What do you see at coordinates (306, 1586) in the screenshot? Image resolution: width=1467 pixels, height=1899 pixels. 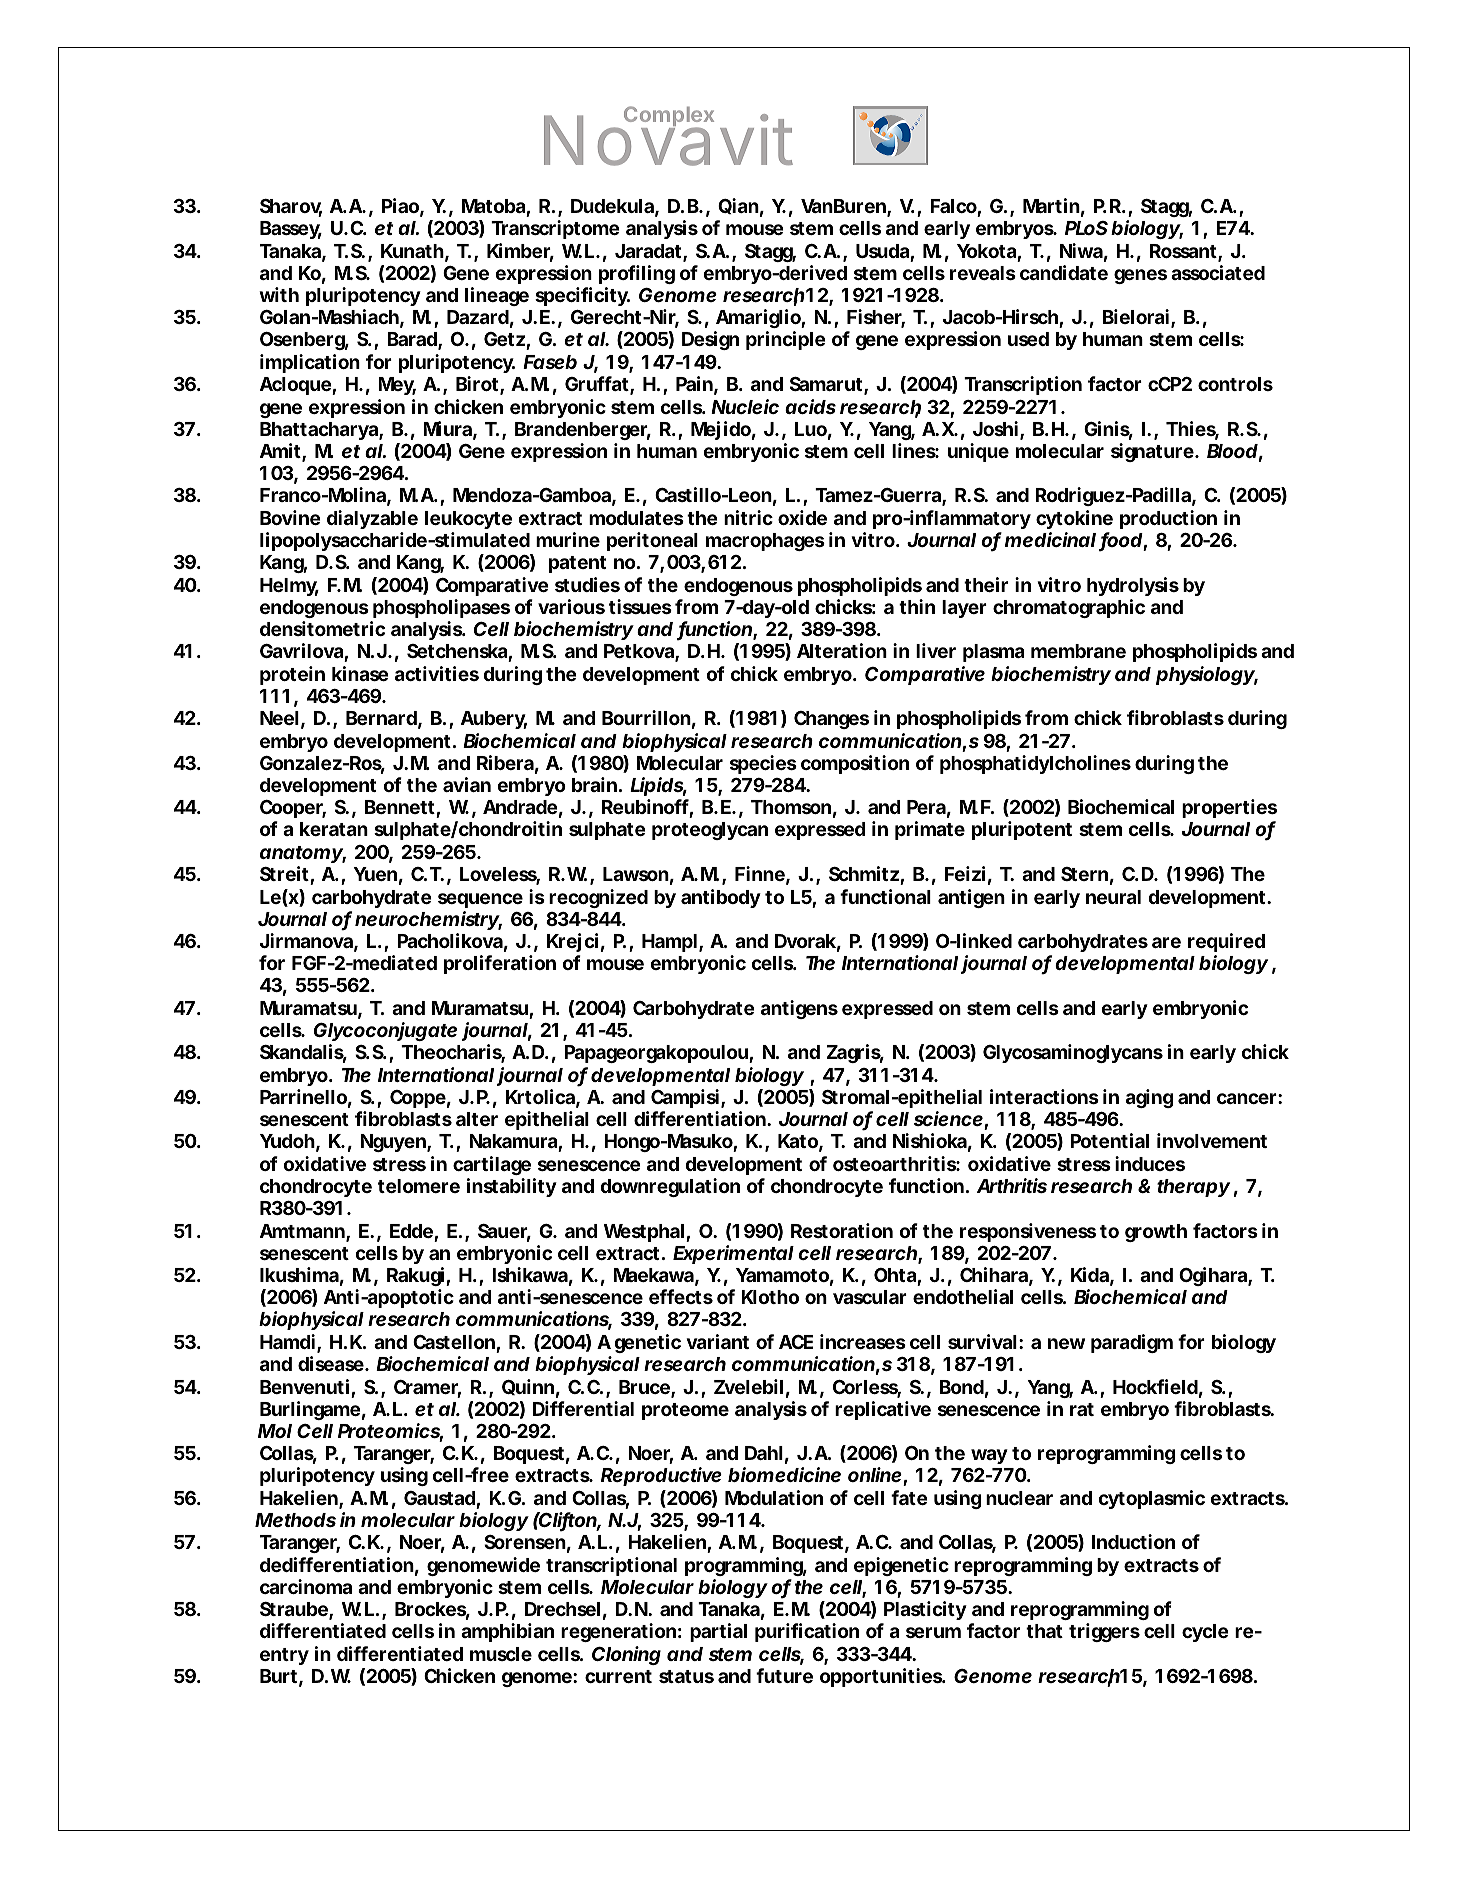 I see `carcinoma` at bounding box center [306, 1586].
